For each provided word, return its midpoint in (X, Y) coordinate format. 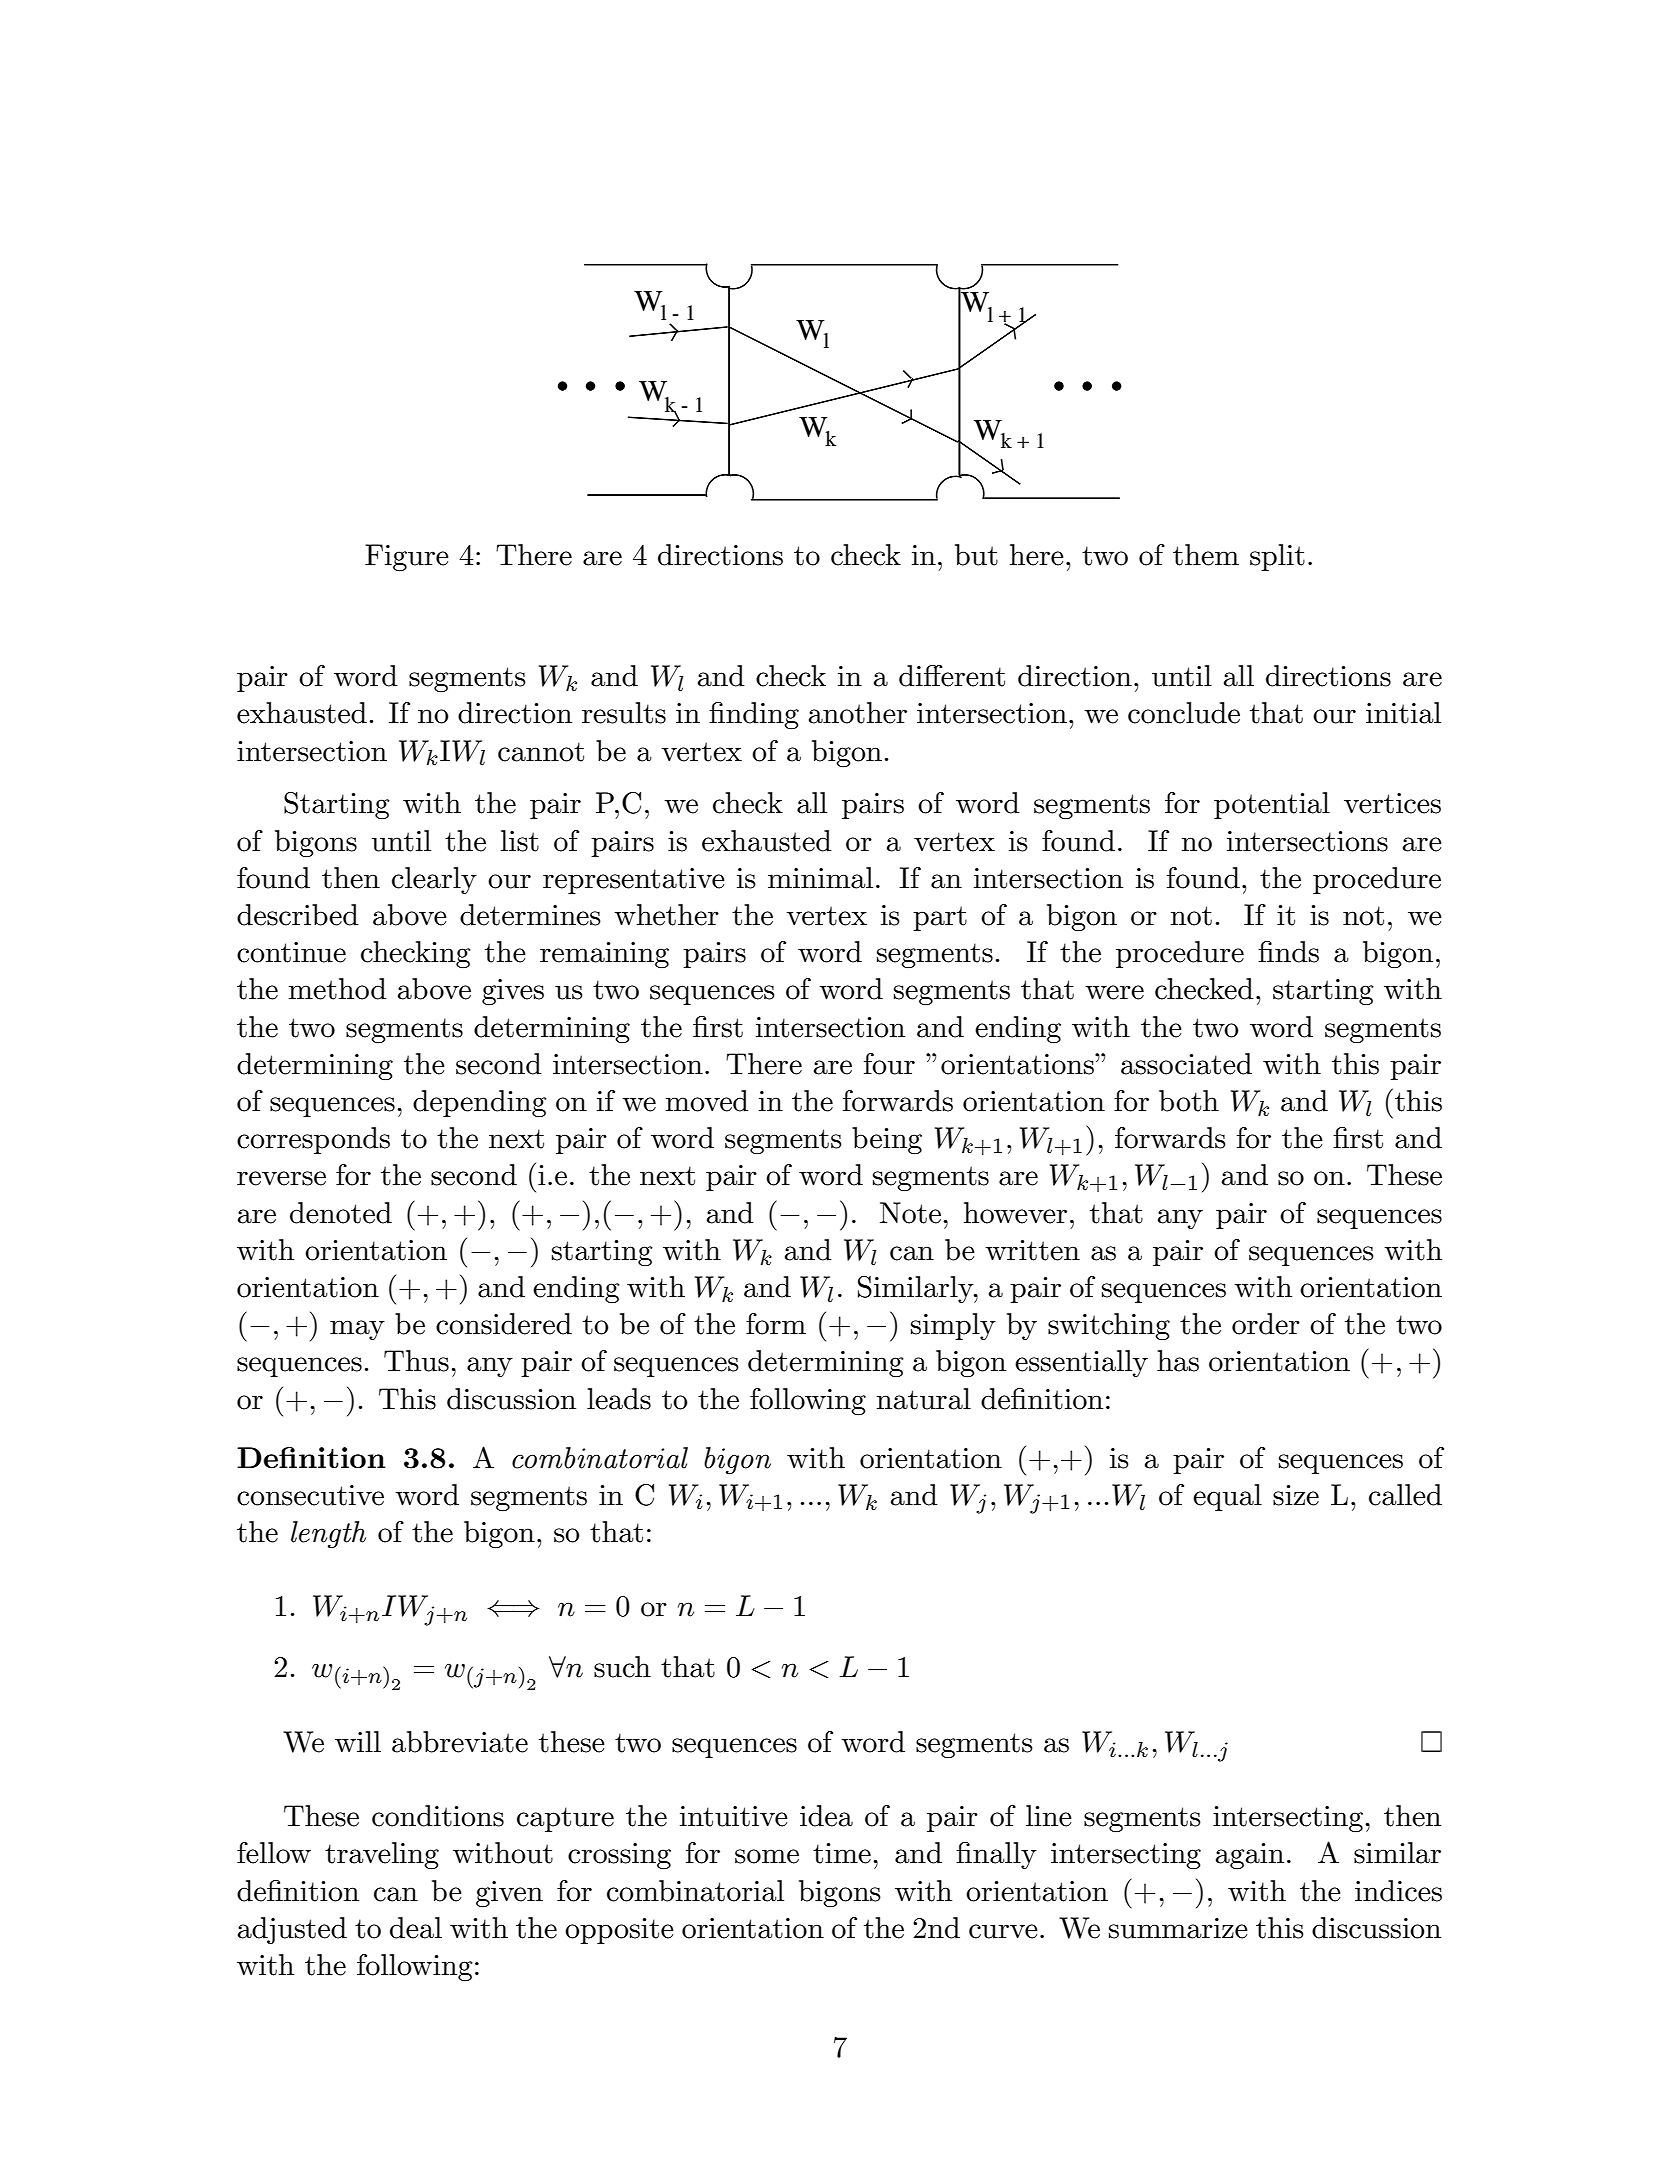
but (976, 555)
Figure (407, 557)
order (1266, 1324)
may (357, 1330)
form (776, 1324)
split (1277, 557)
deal (416, 1928)
